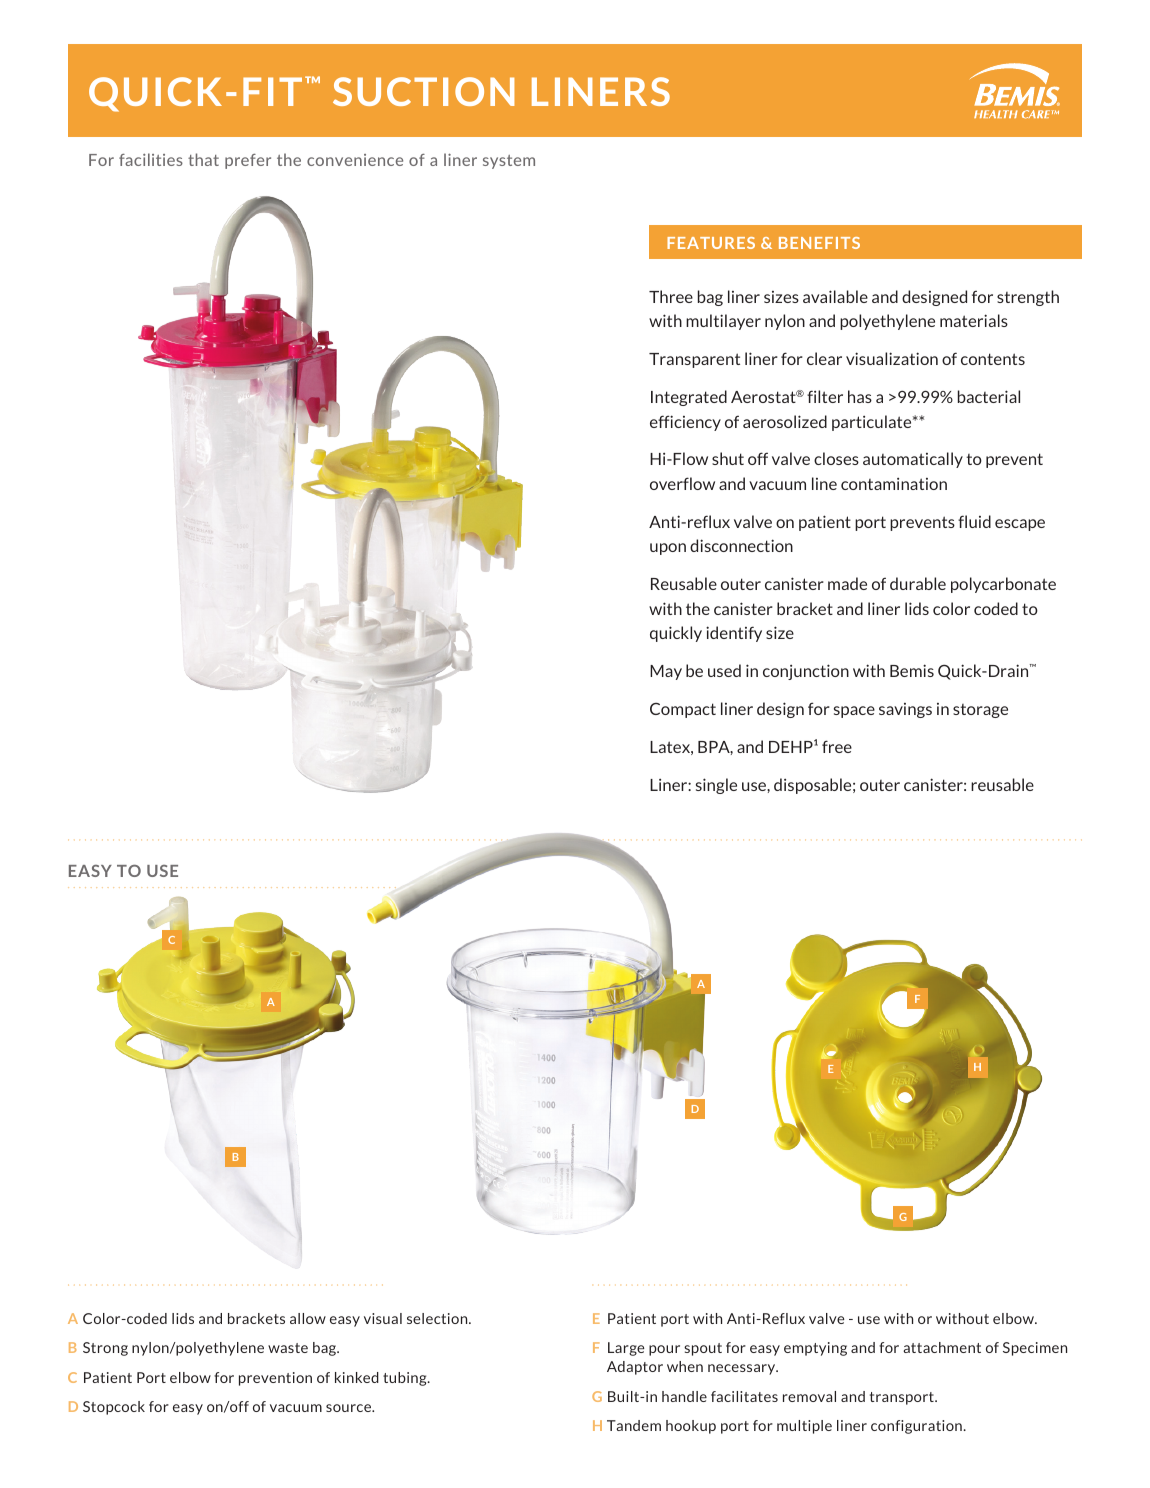 This screenshot has height=1488, width=1150. I want to click on May, so click(666, 672).
